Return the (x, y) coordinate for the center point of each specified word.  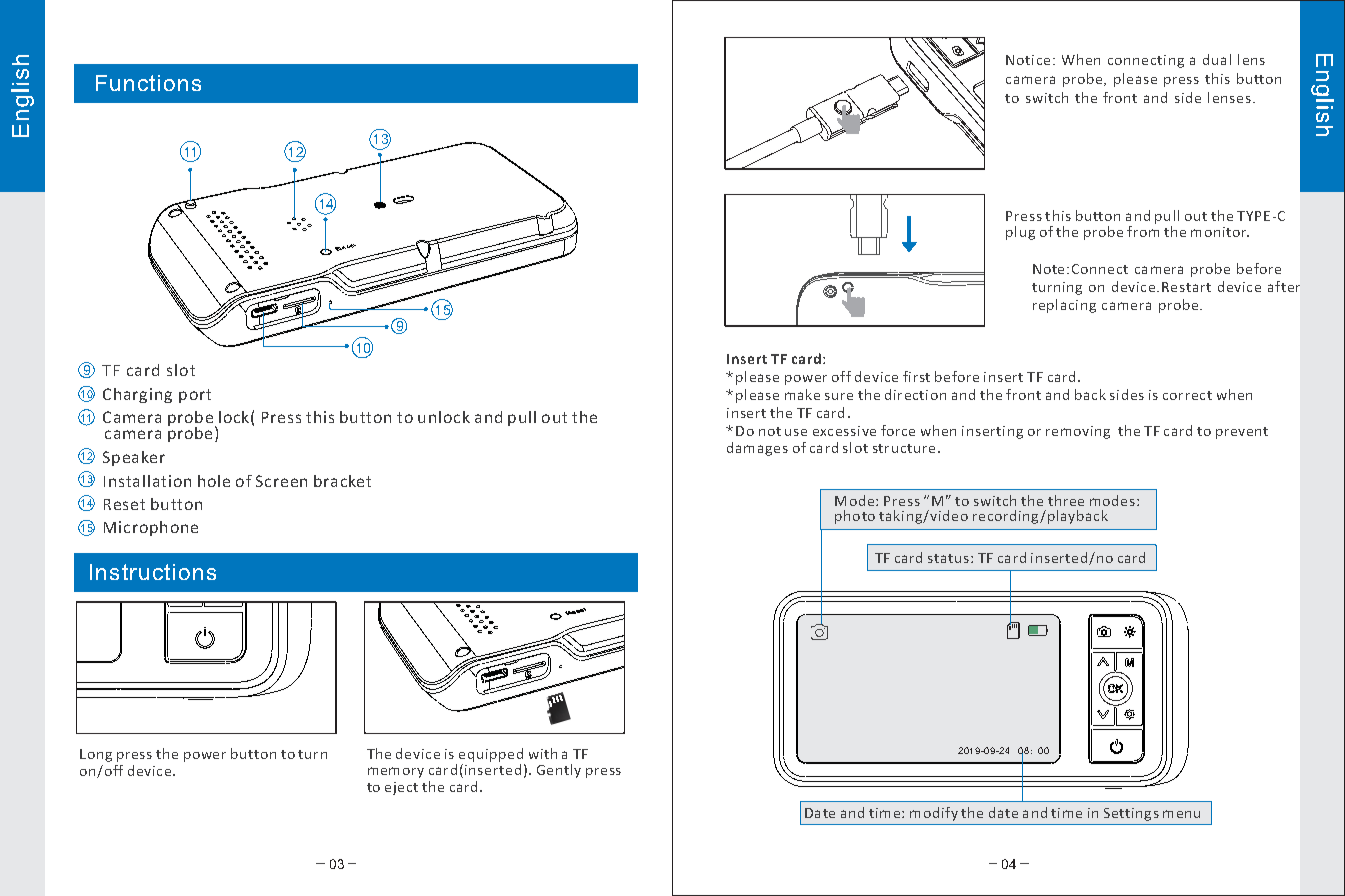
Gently (559, 771)
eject (401, 788)
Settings (1131, 814)
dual (1217, 59)
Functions (148, 83)
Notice (1028, 60)
